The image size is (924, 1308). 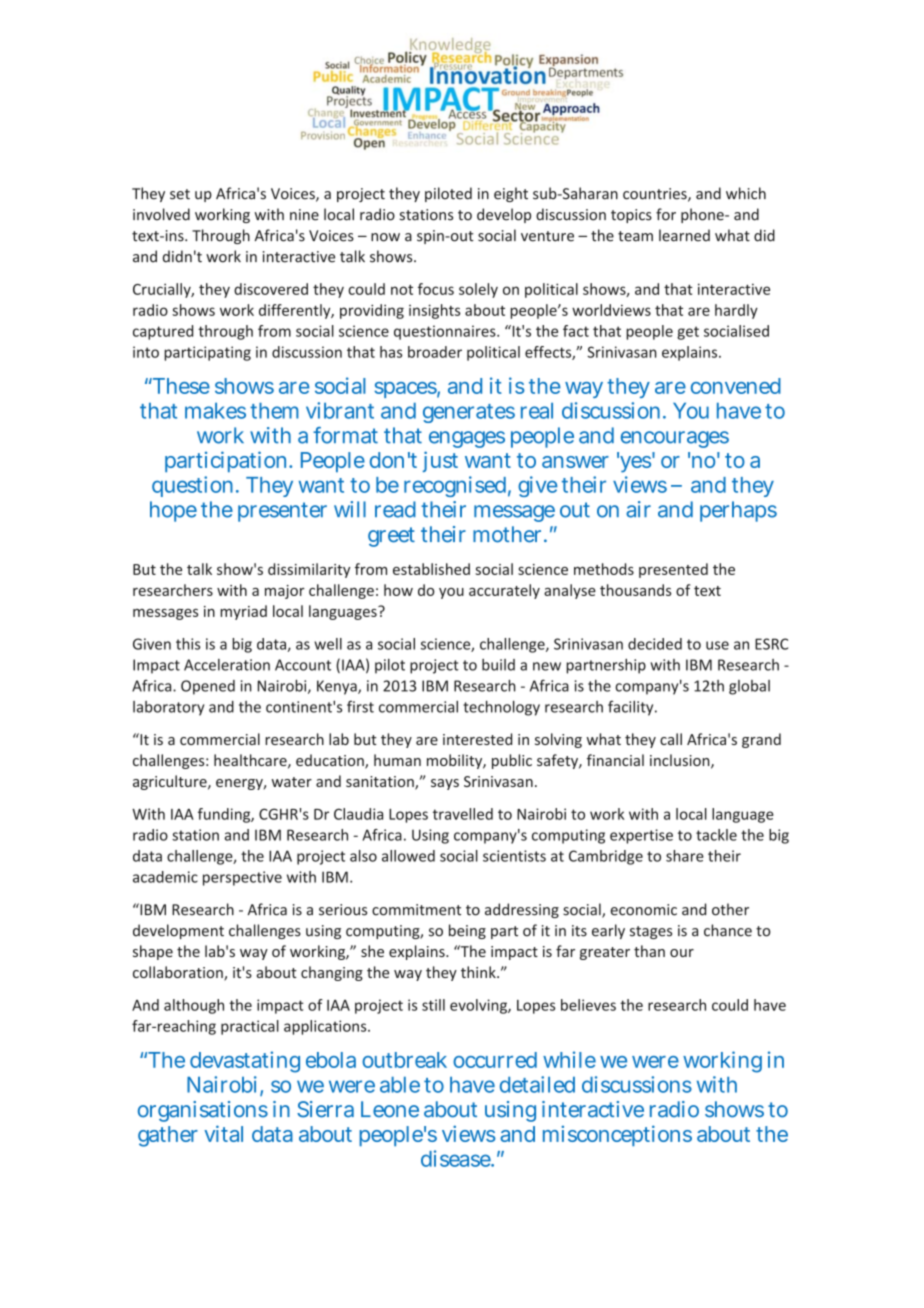 I want to click on recognised, so click(x=455, y=486).
